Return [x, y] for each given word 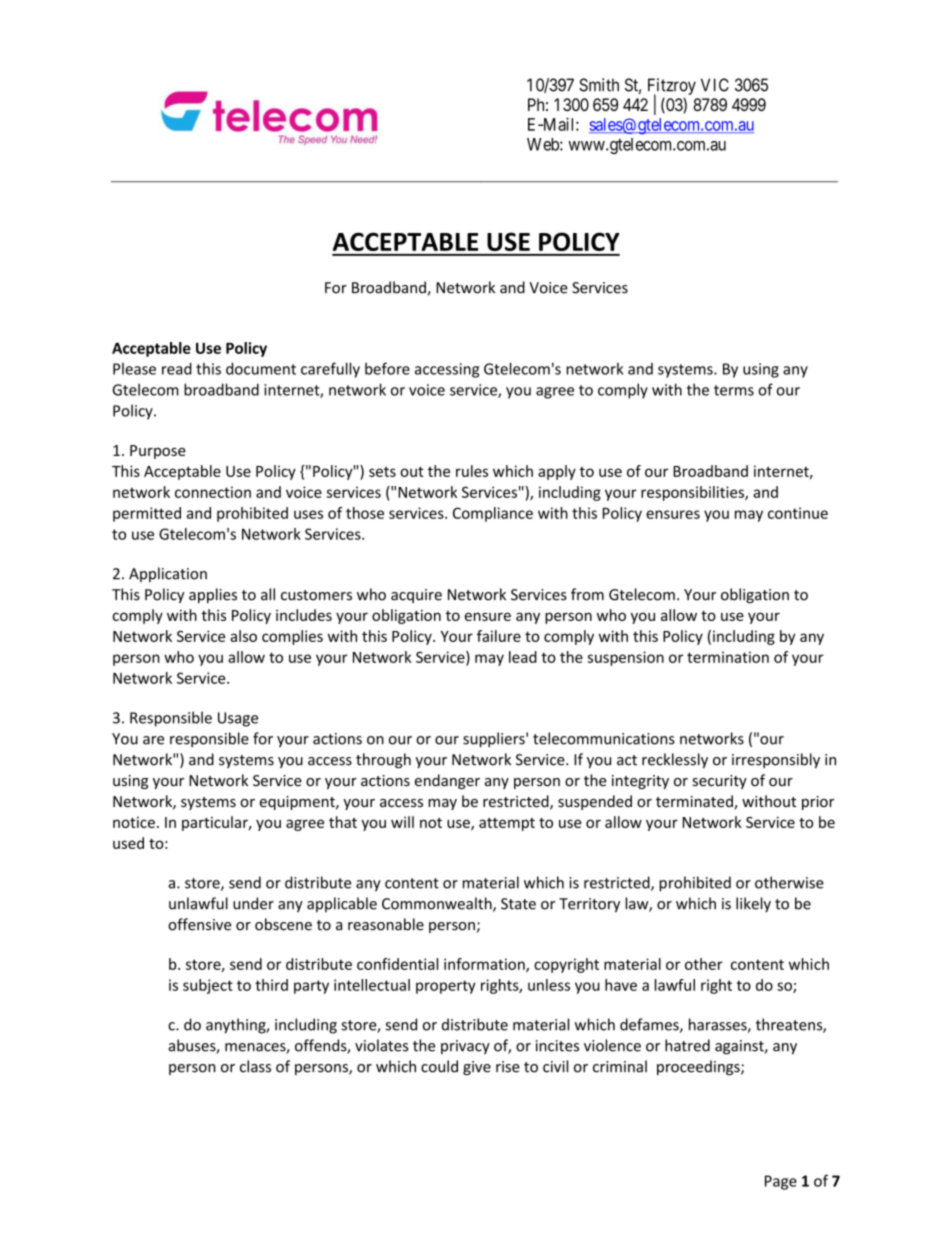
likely [753, 905]
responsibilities [693, 493]
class [255, 1066]
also [243, 636]
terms [734, 390]
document [261, 368]
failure [499, 636]
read [177, 368]
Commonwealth [438, 904]
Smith [599, 85]
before [387, 368]
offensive [199, 924]
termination [728, 657]
